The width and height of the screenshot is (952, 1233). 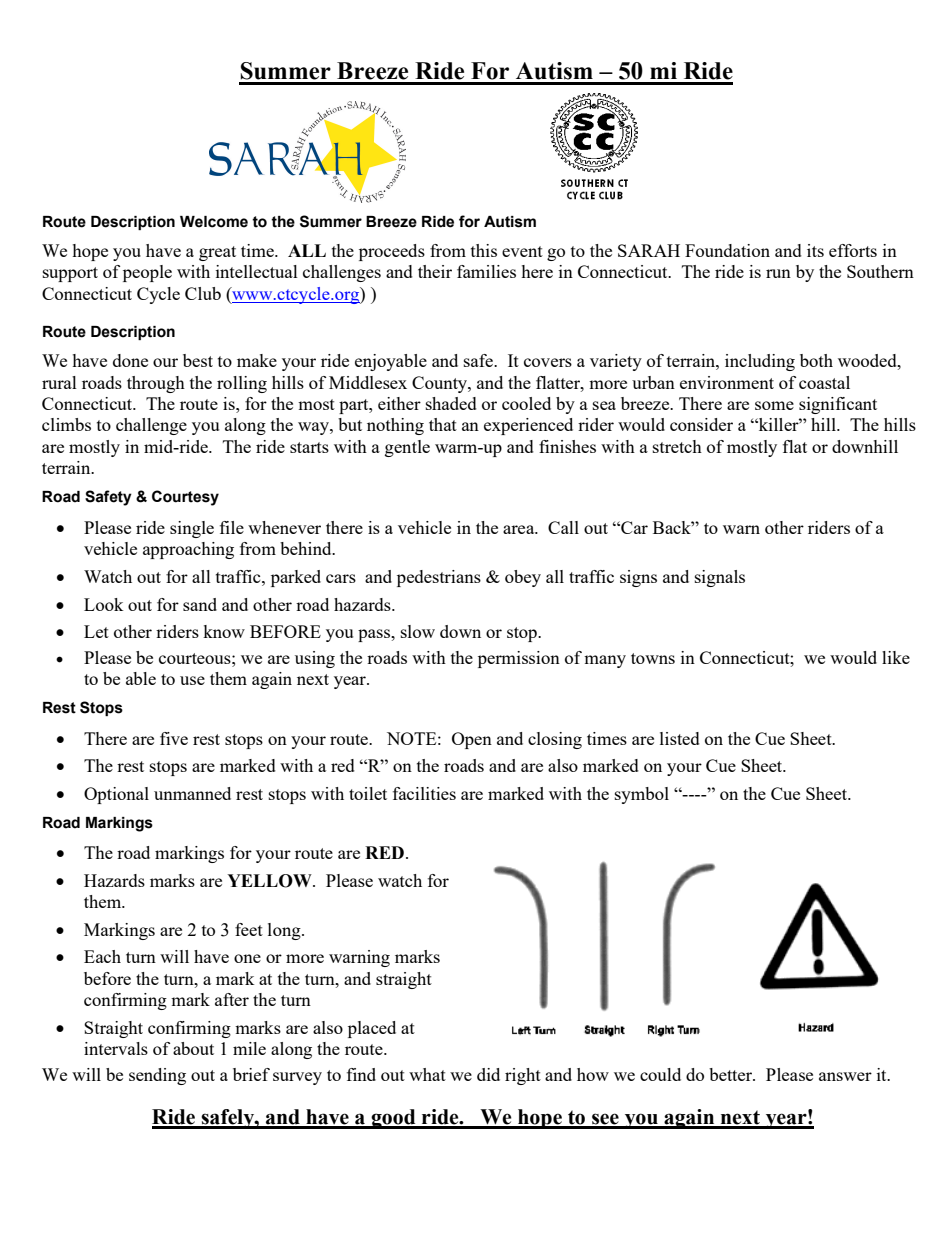 I want to click on YELLOW, so click(x=270, y=881).
